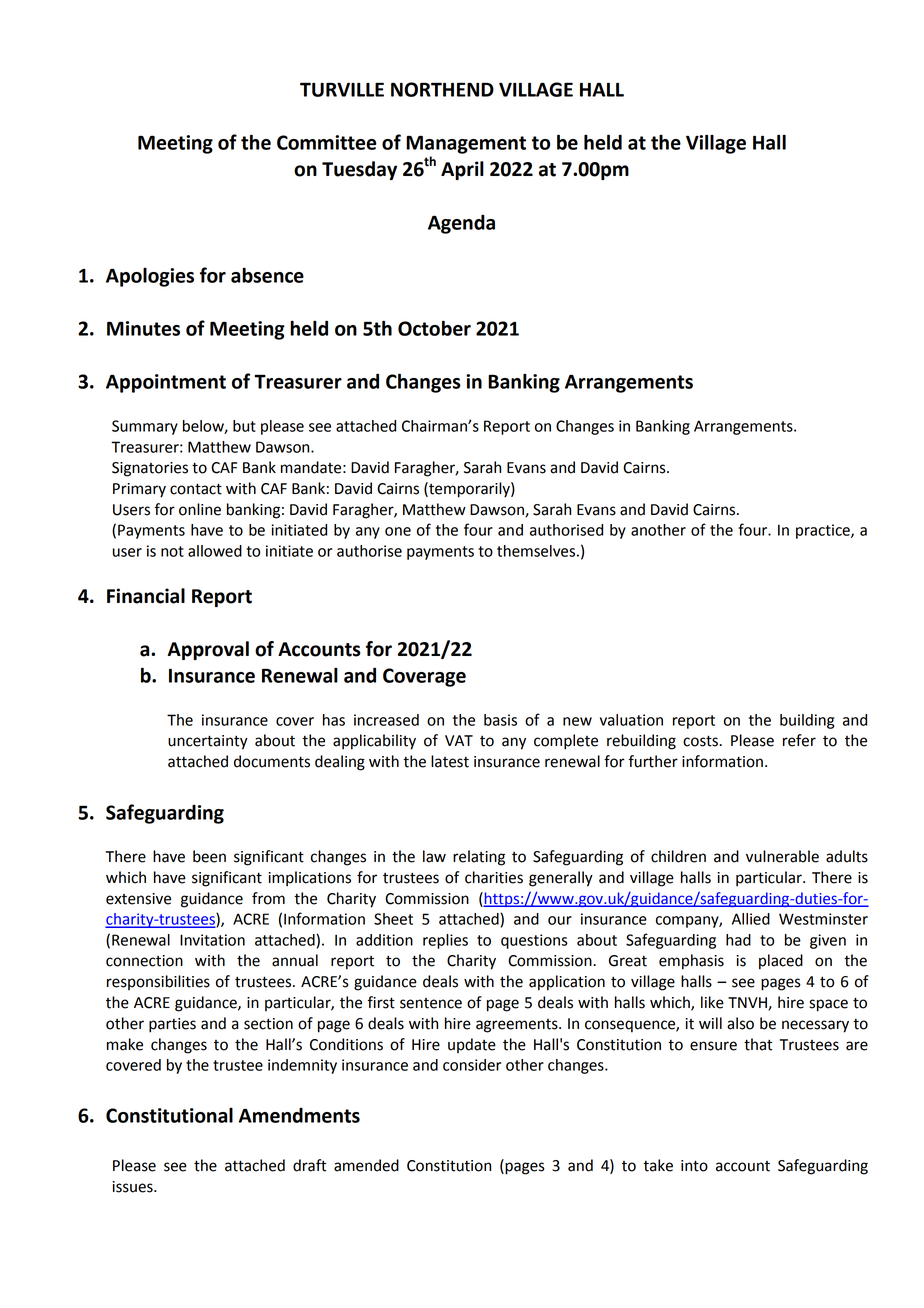  What do you see at coordinates (326, 142) in the image?
I see `Committee` at bounding box center [326, 142].
